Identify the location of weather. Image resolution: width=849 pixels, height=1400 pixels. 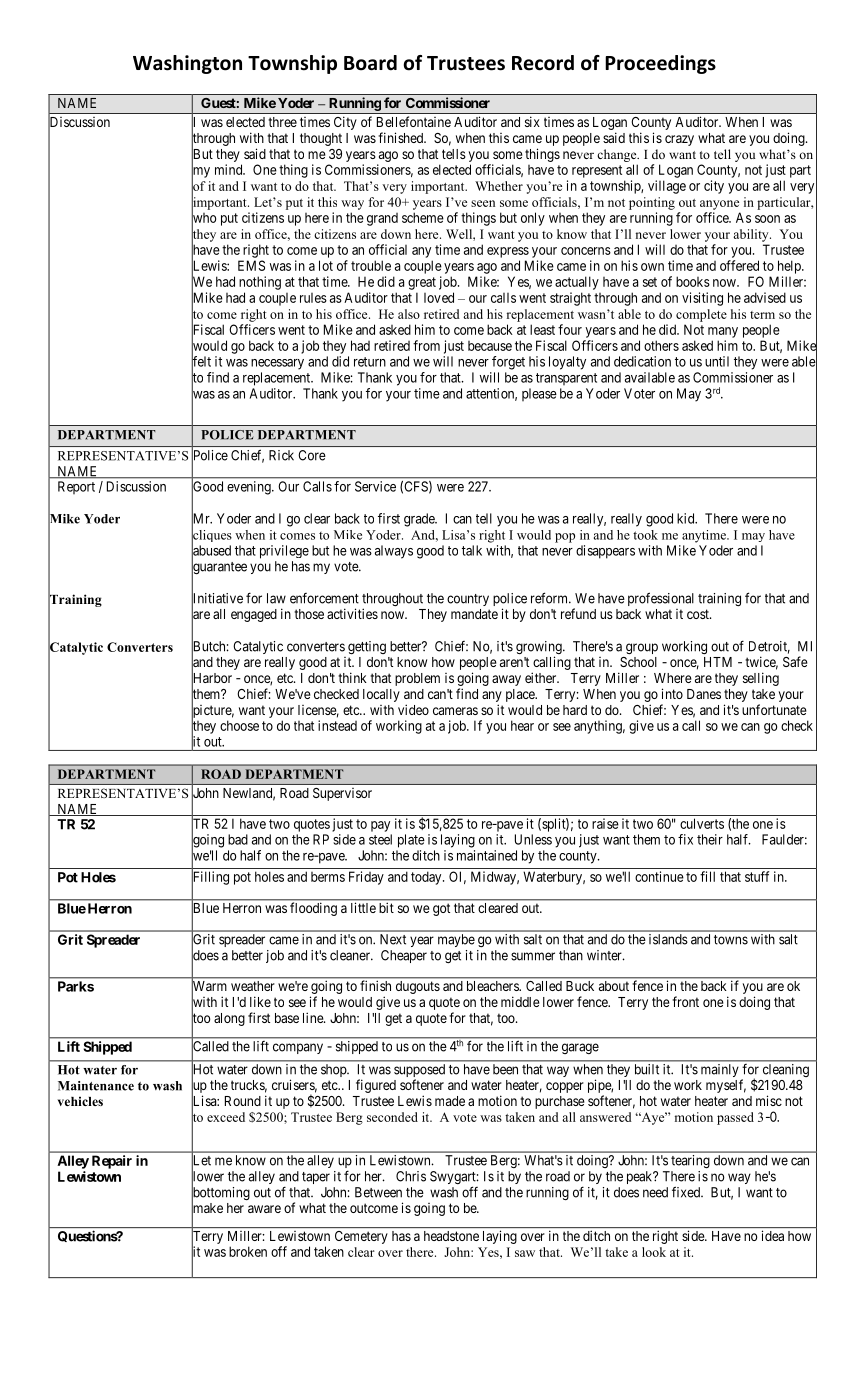
(252, 986).
